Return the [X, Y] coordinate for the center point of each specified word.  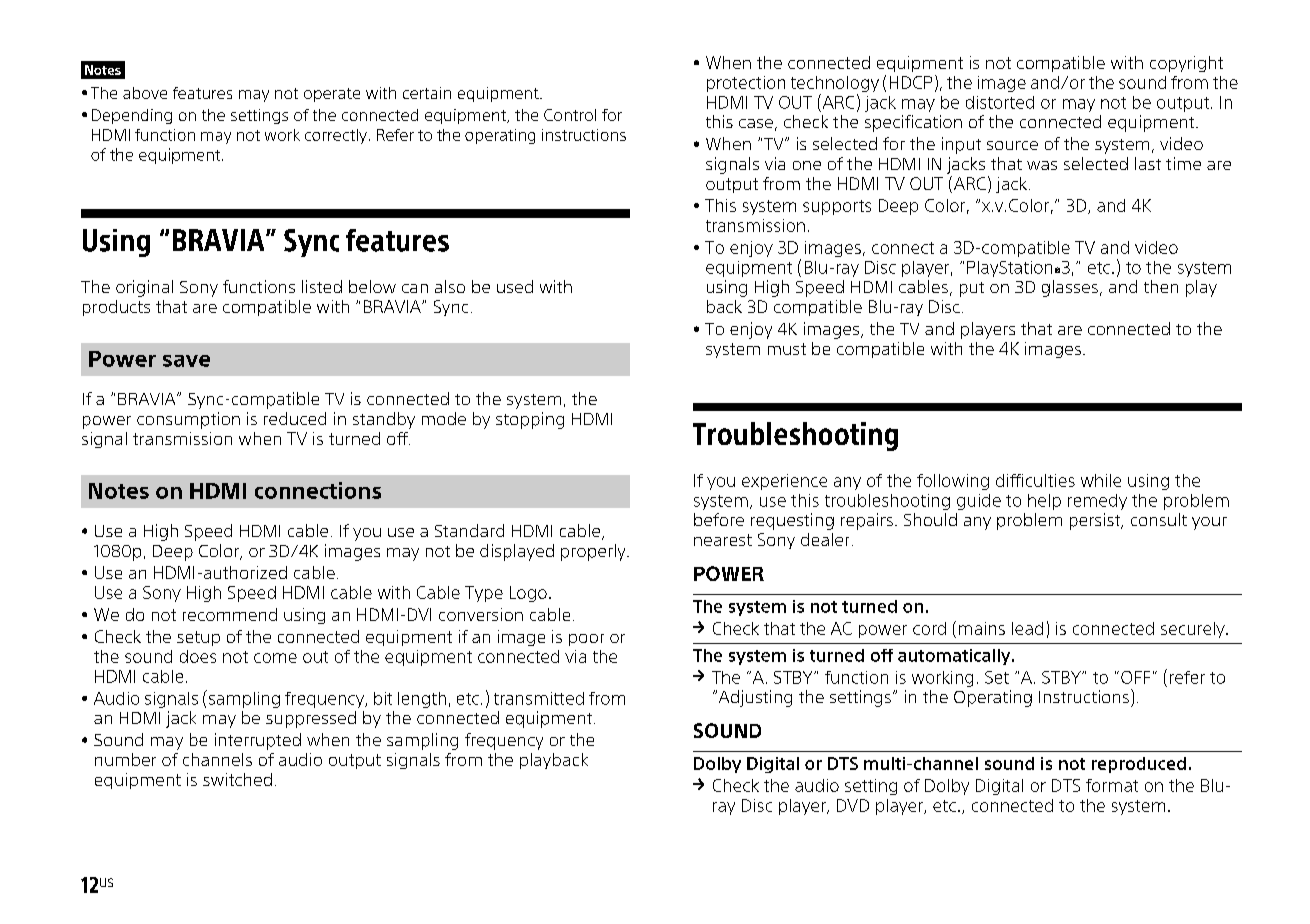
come [275, 658]
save [186, 361]
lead [1027, 628]
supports [837, 207]
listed [322, 286]
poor [586, 640]
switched [237, 779]
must [787, 349]
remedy [1097, 502]
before [719, 519]
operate [332, 95]
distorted [1000, 102]
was [1042, 165]
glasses [1070, 288]
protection [746, 84]
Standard [469, 530]
